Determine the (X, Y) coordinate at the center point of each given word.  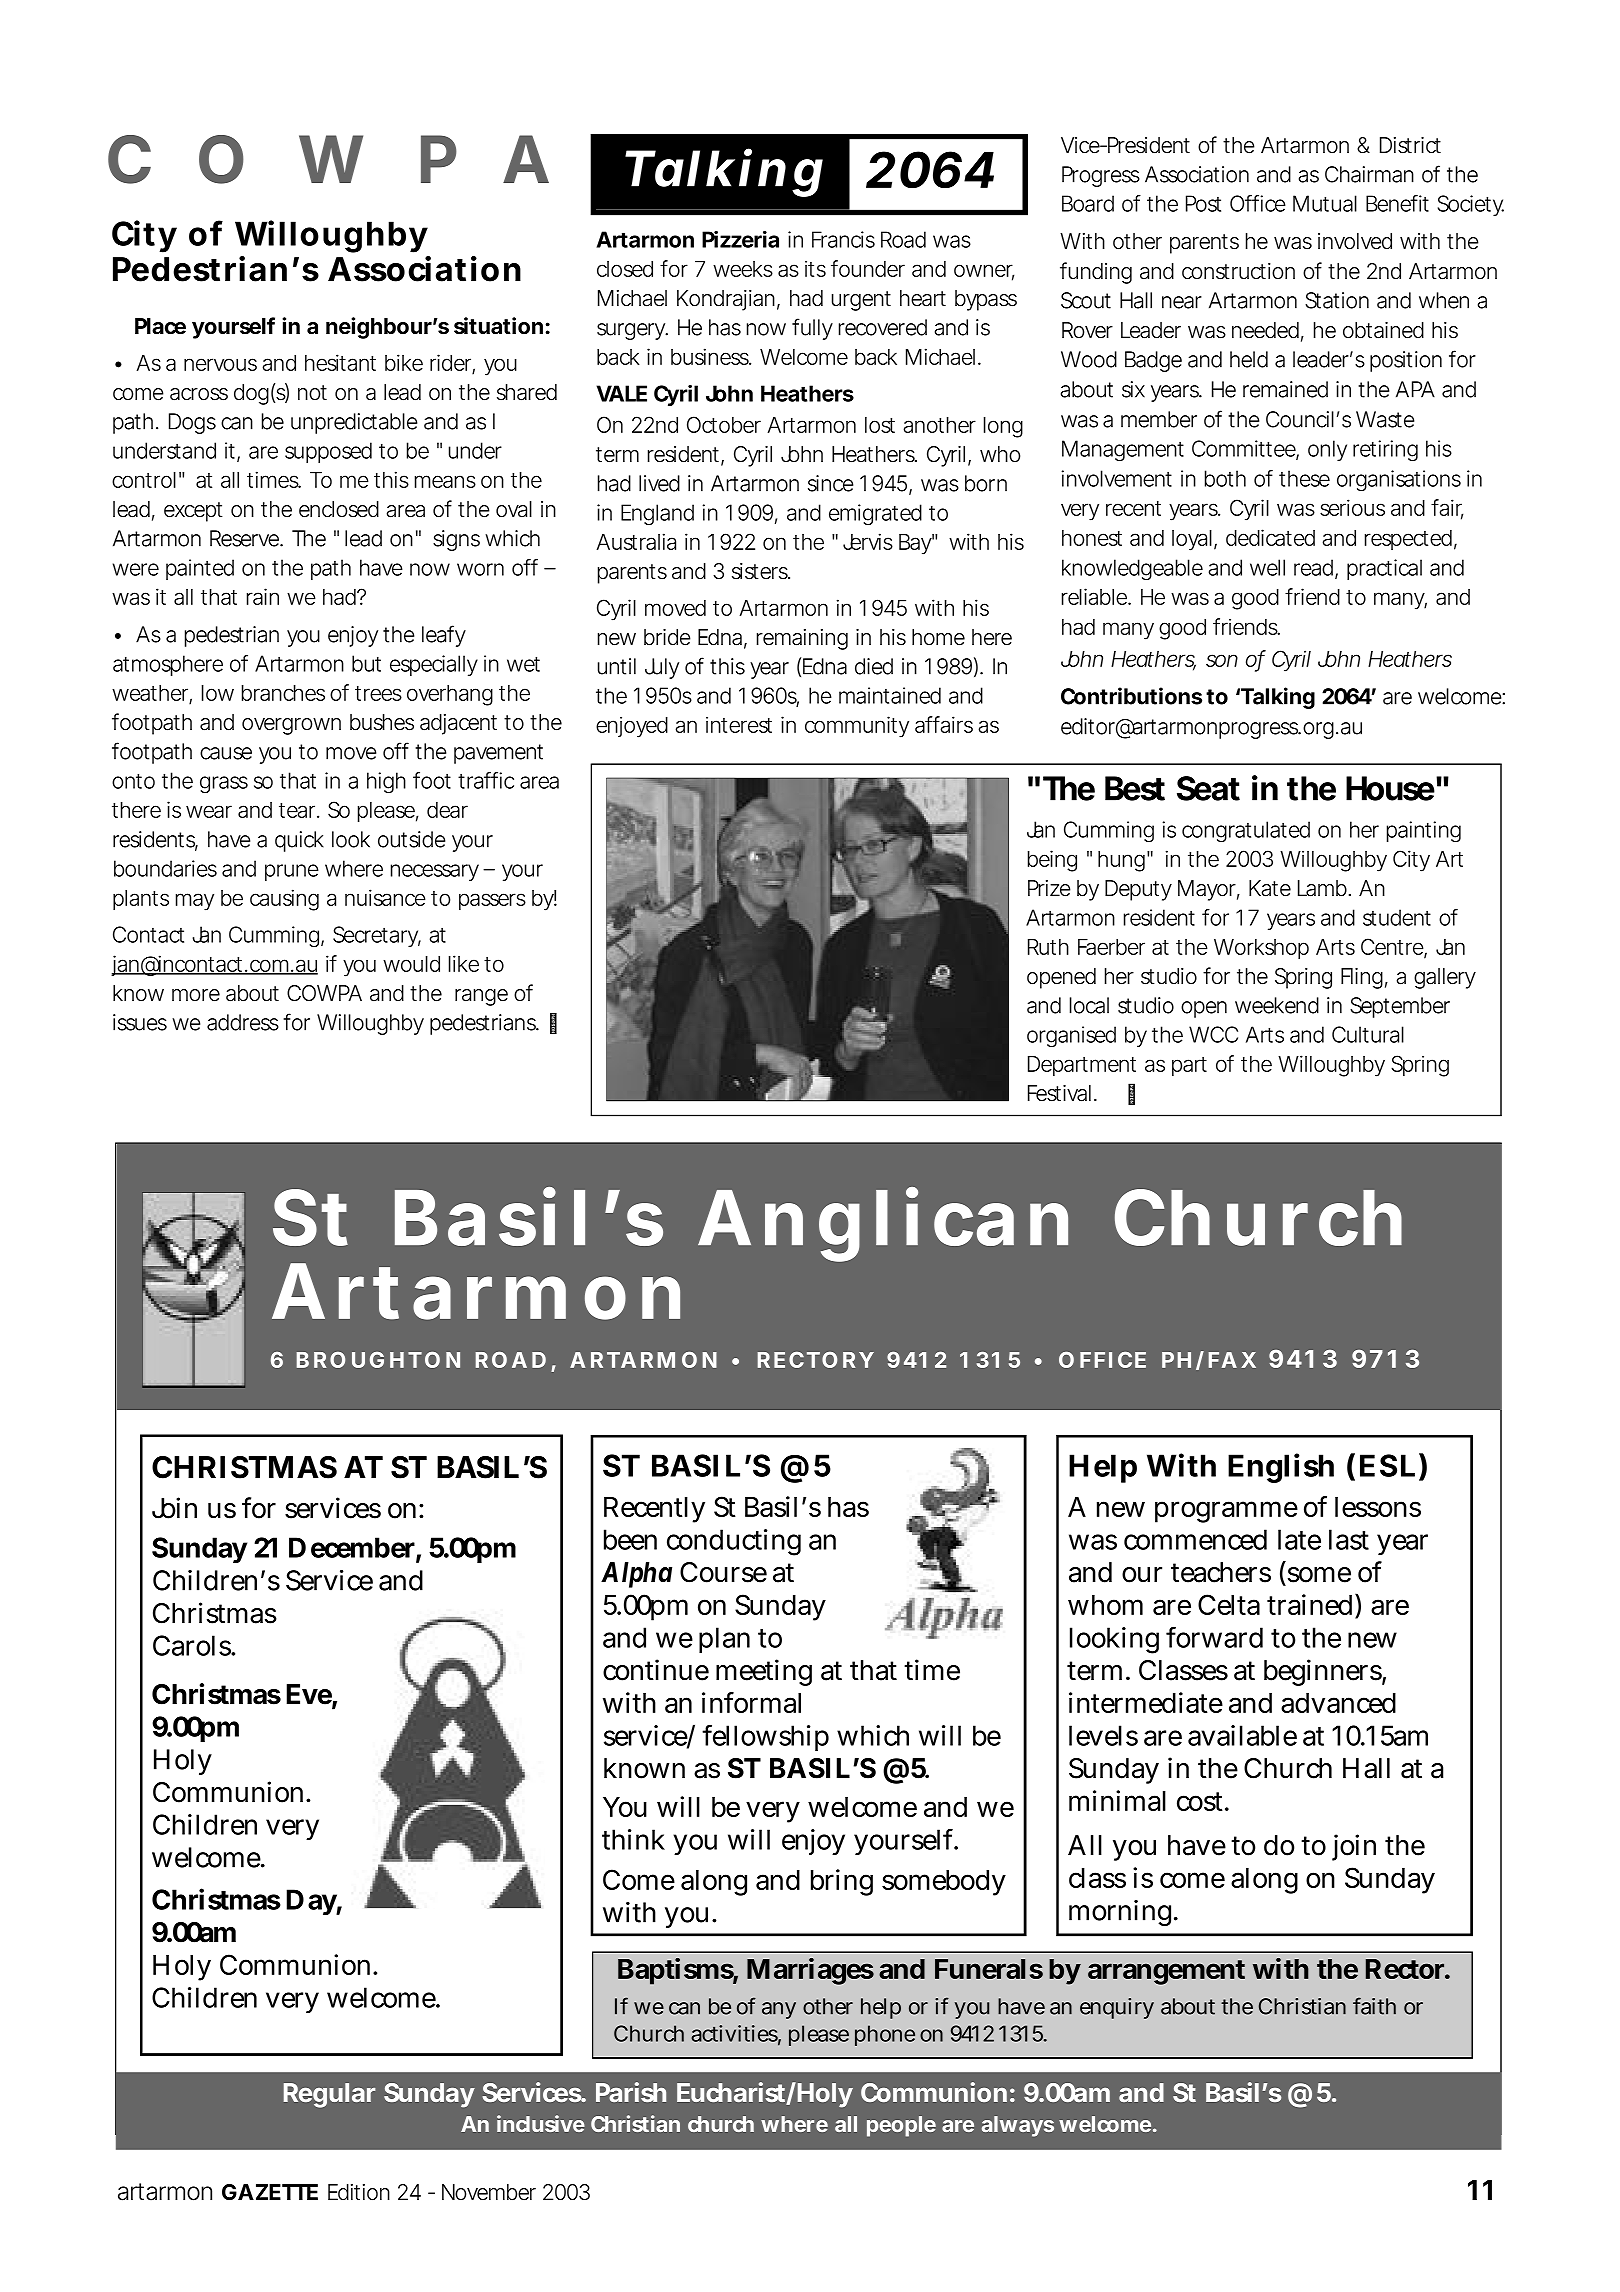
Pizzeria (740, 239)
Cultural (1368, 1034)
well (1267, 567)
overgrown (291, 726)
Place (160, 326)
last (1349, 1539)
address (243, 1022)
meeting (764, 1672)
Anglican (883, 1225)
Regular (329, 2095)
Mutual (1325, 203)
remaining (802, 639)
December (353, 1548)
